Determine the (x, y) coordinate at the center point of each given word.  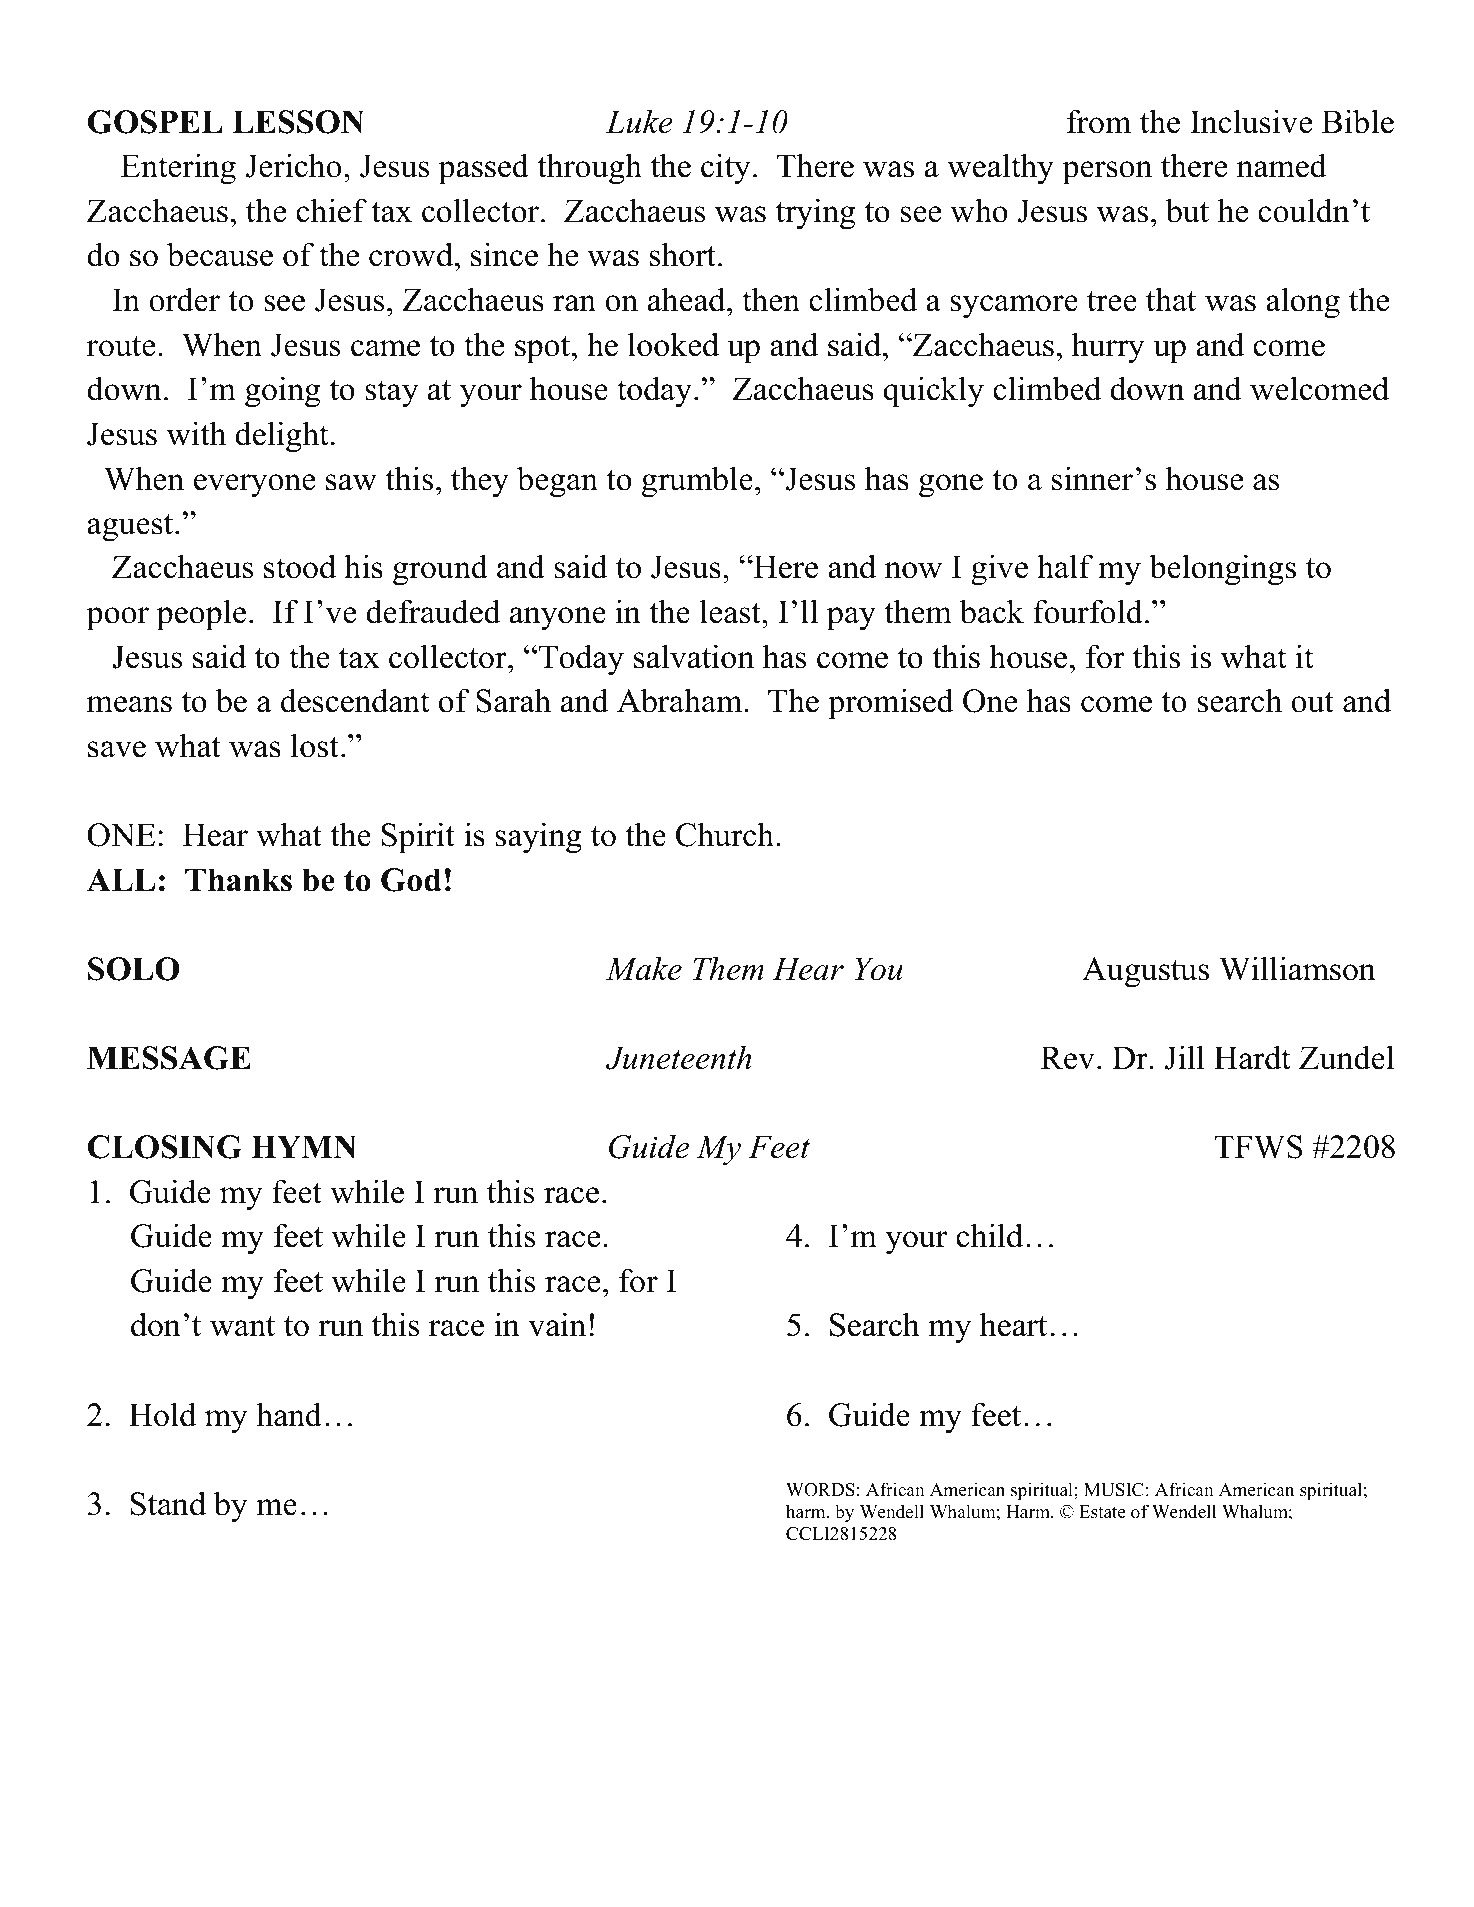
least (731, 611)
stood (300, 566)
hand (289, 1414)
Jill (1184, 1057)
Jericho (293, 165)
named (1282, 165)
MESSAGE (169, 1058)
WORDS (820, 1490)
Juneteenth (678, 1057)
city (726, 169)
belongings (1222, 570)
